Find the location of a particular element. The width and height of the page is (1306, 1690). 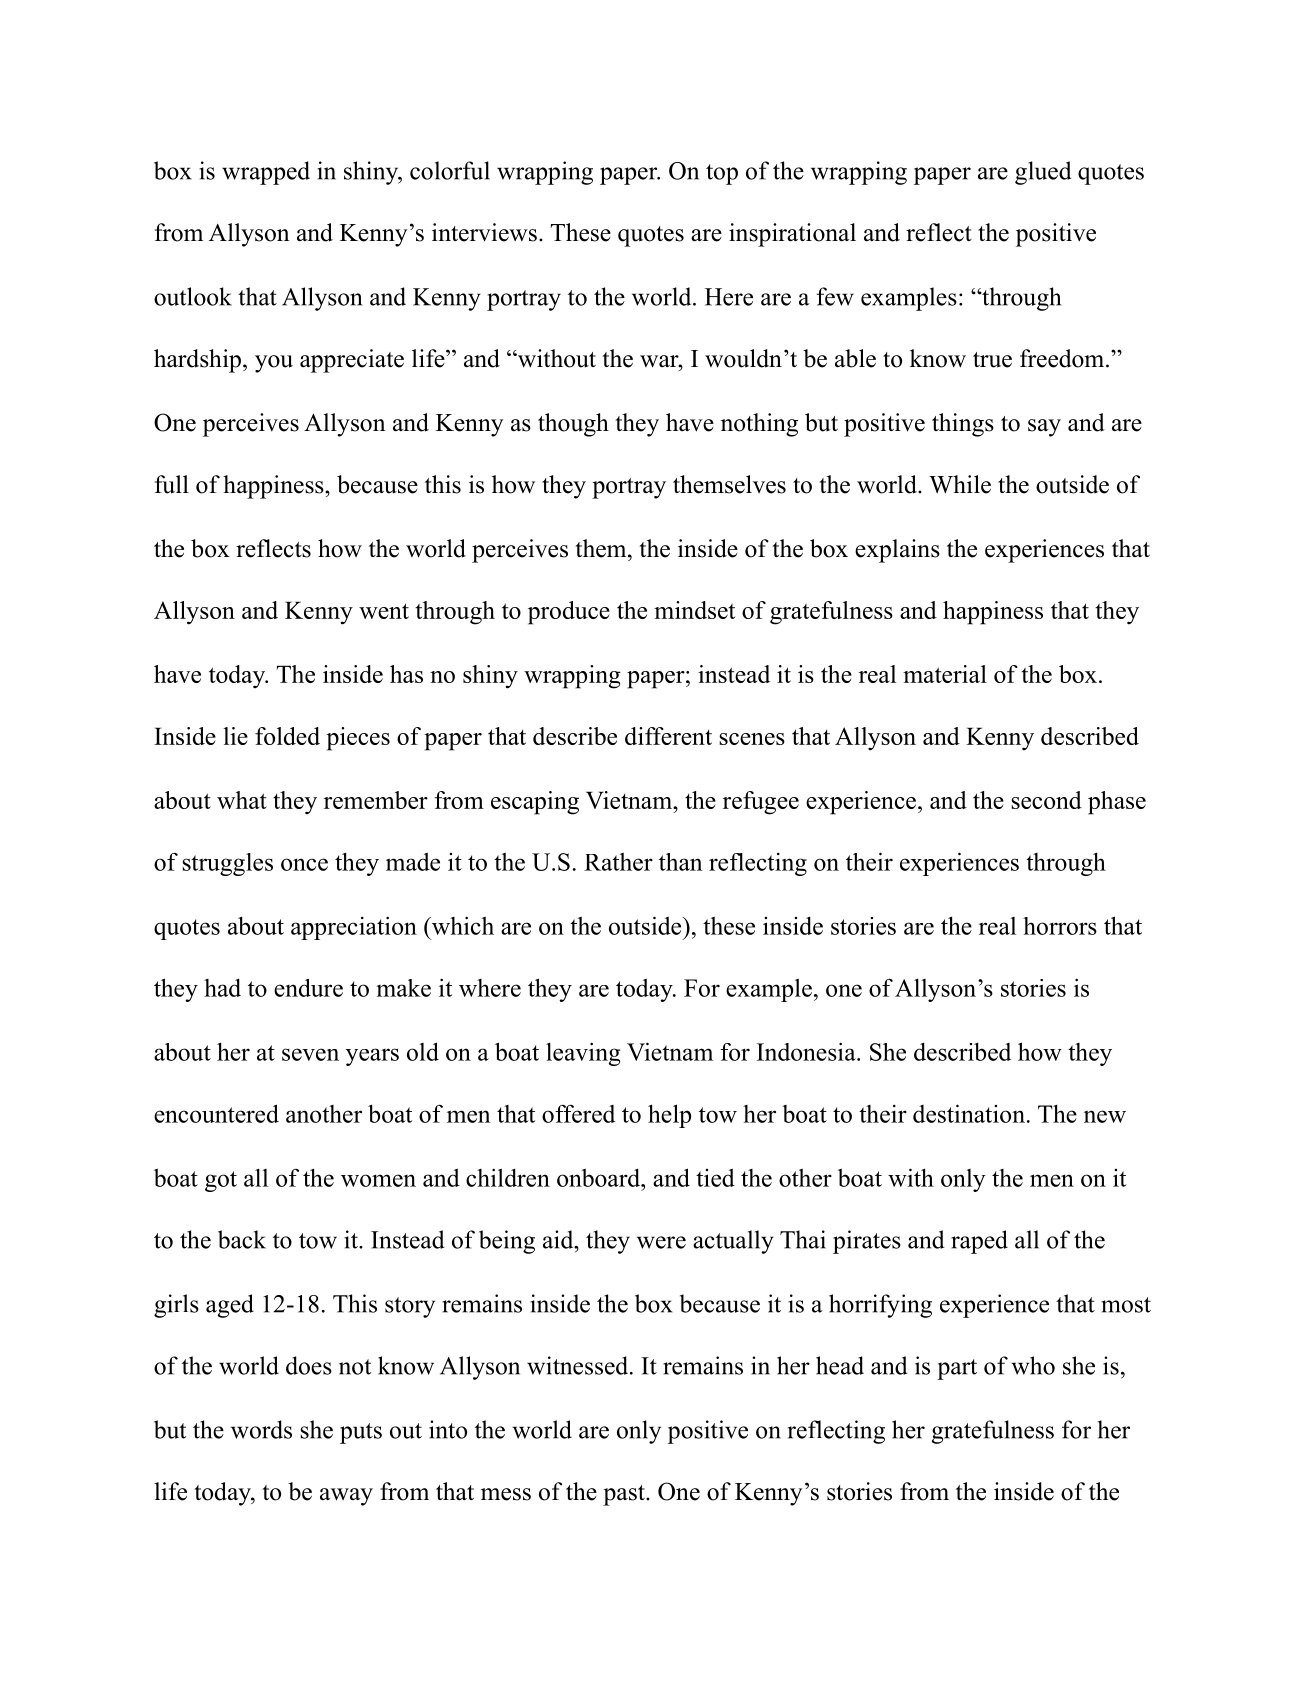

top is located at coordinates (722, 174).
